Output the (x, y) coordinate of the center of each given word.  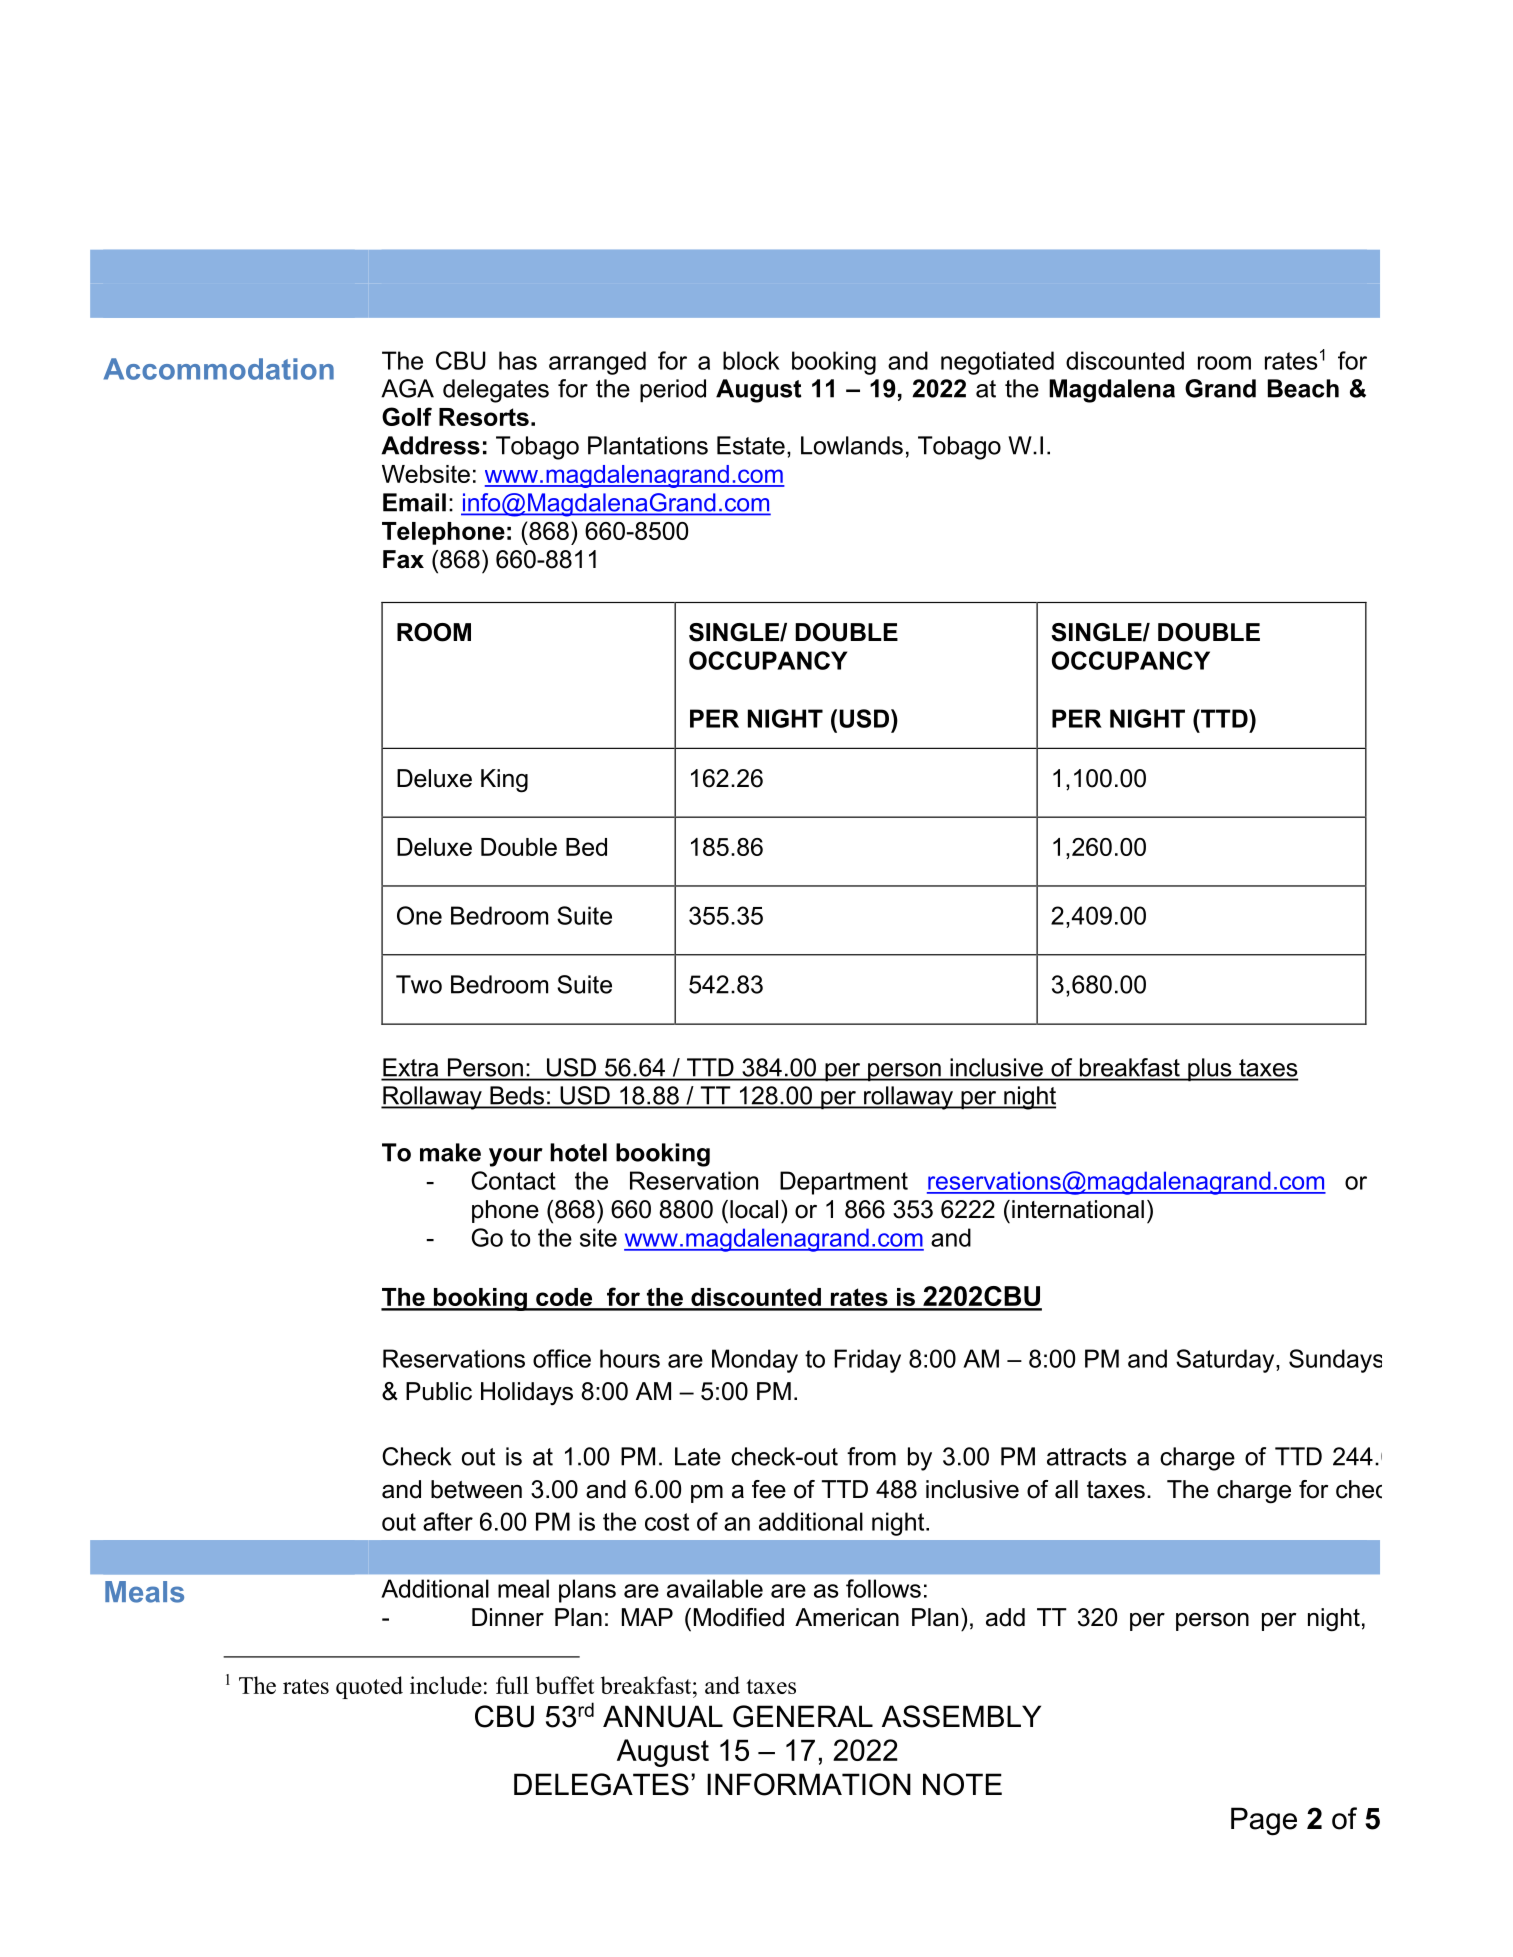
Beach (1303, 388)
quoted (369, 1687)
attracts (1087, 1457)
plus (1210, 1070)
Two (419, 984)
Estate (751, 445)
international (1078, 1209)
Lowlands (852, 445)
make (450, 1152)
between (476, 1489)
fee (769, 1489)
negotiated (997, 363)
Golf (407, 416)
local (754, 1209)
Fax (403, 559)
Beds (517, 1096)
